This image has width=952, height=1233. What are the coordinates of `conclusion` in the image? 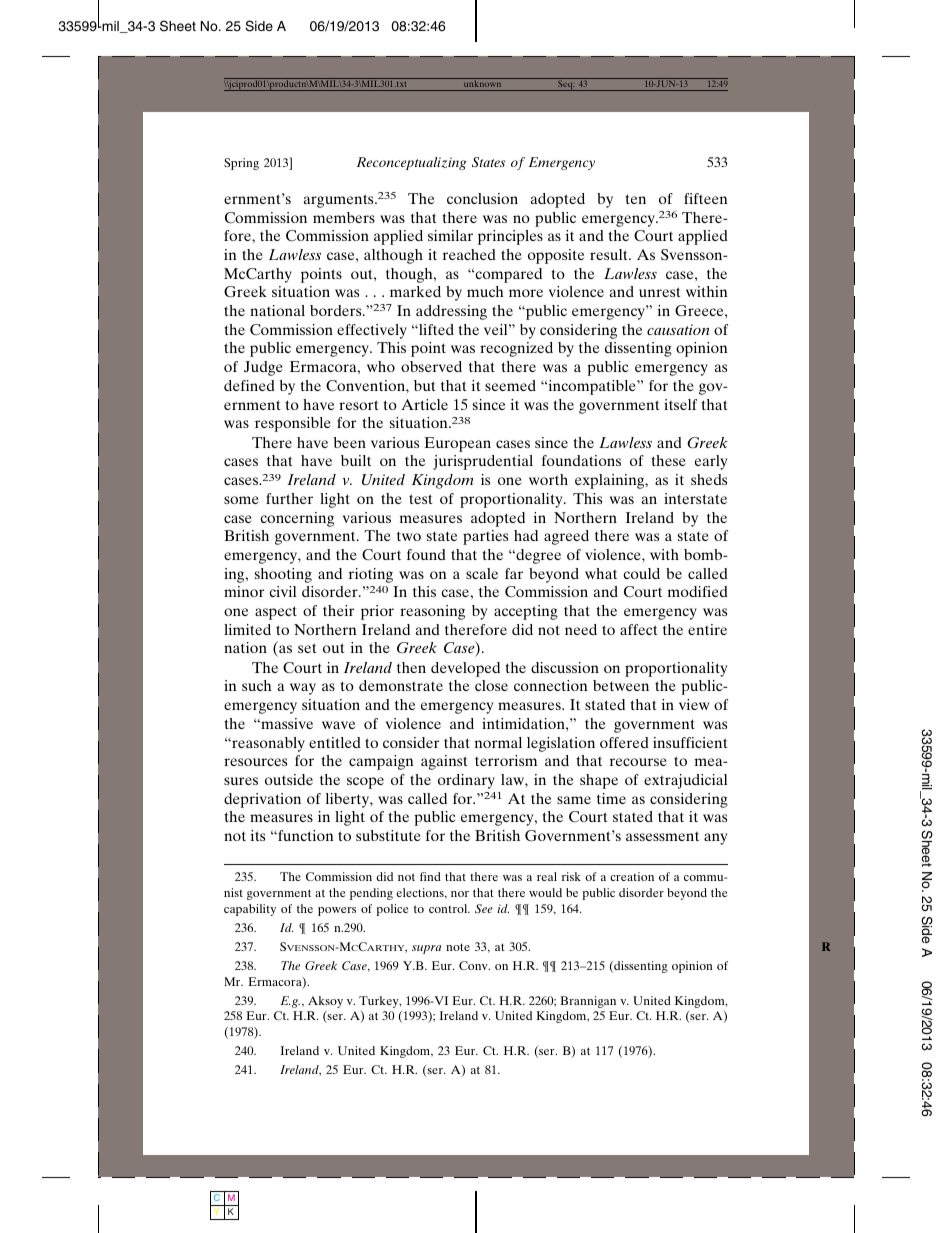 It's located at (482, 198).
